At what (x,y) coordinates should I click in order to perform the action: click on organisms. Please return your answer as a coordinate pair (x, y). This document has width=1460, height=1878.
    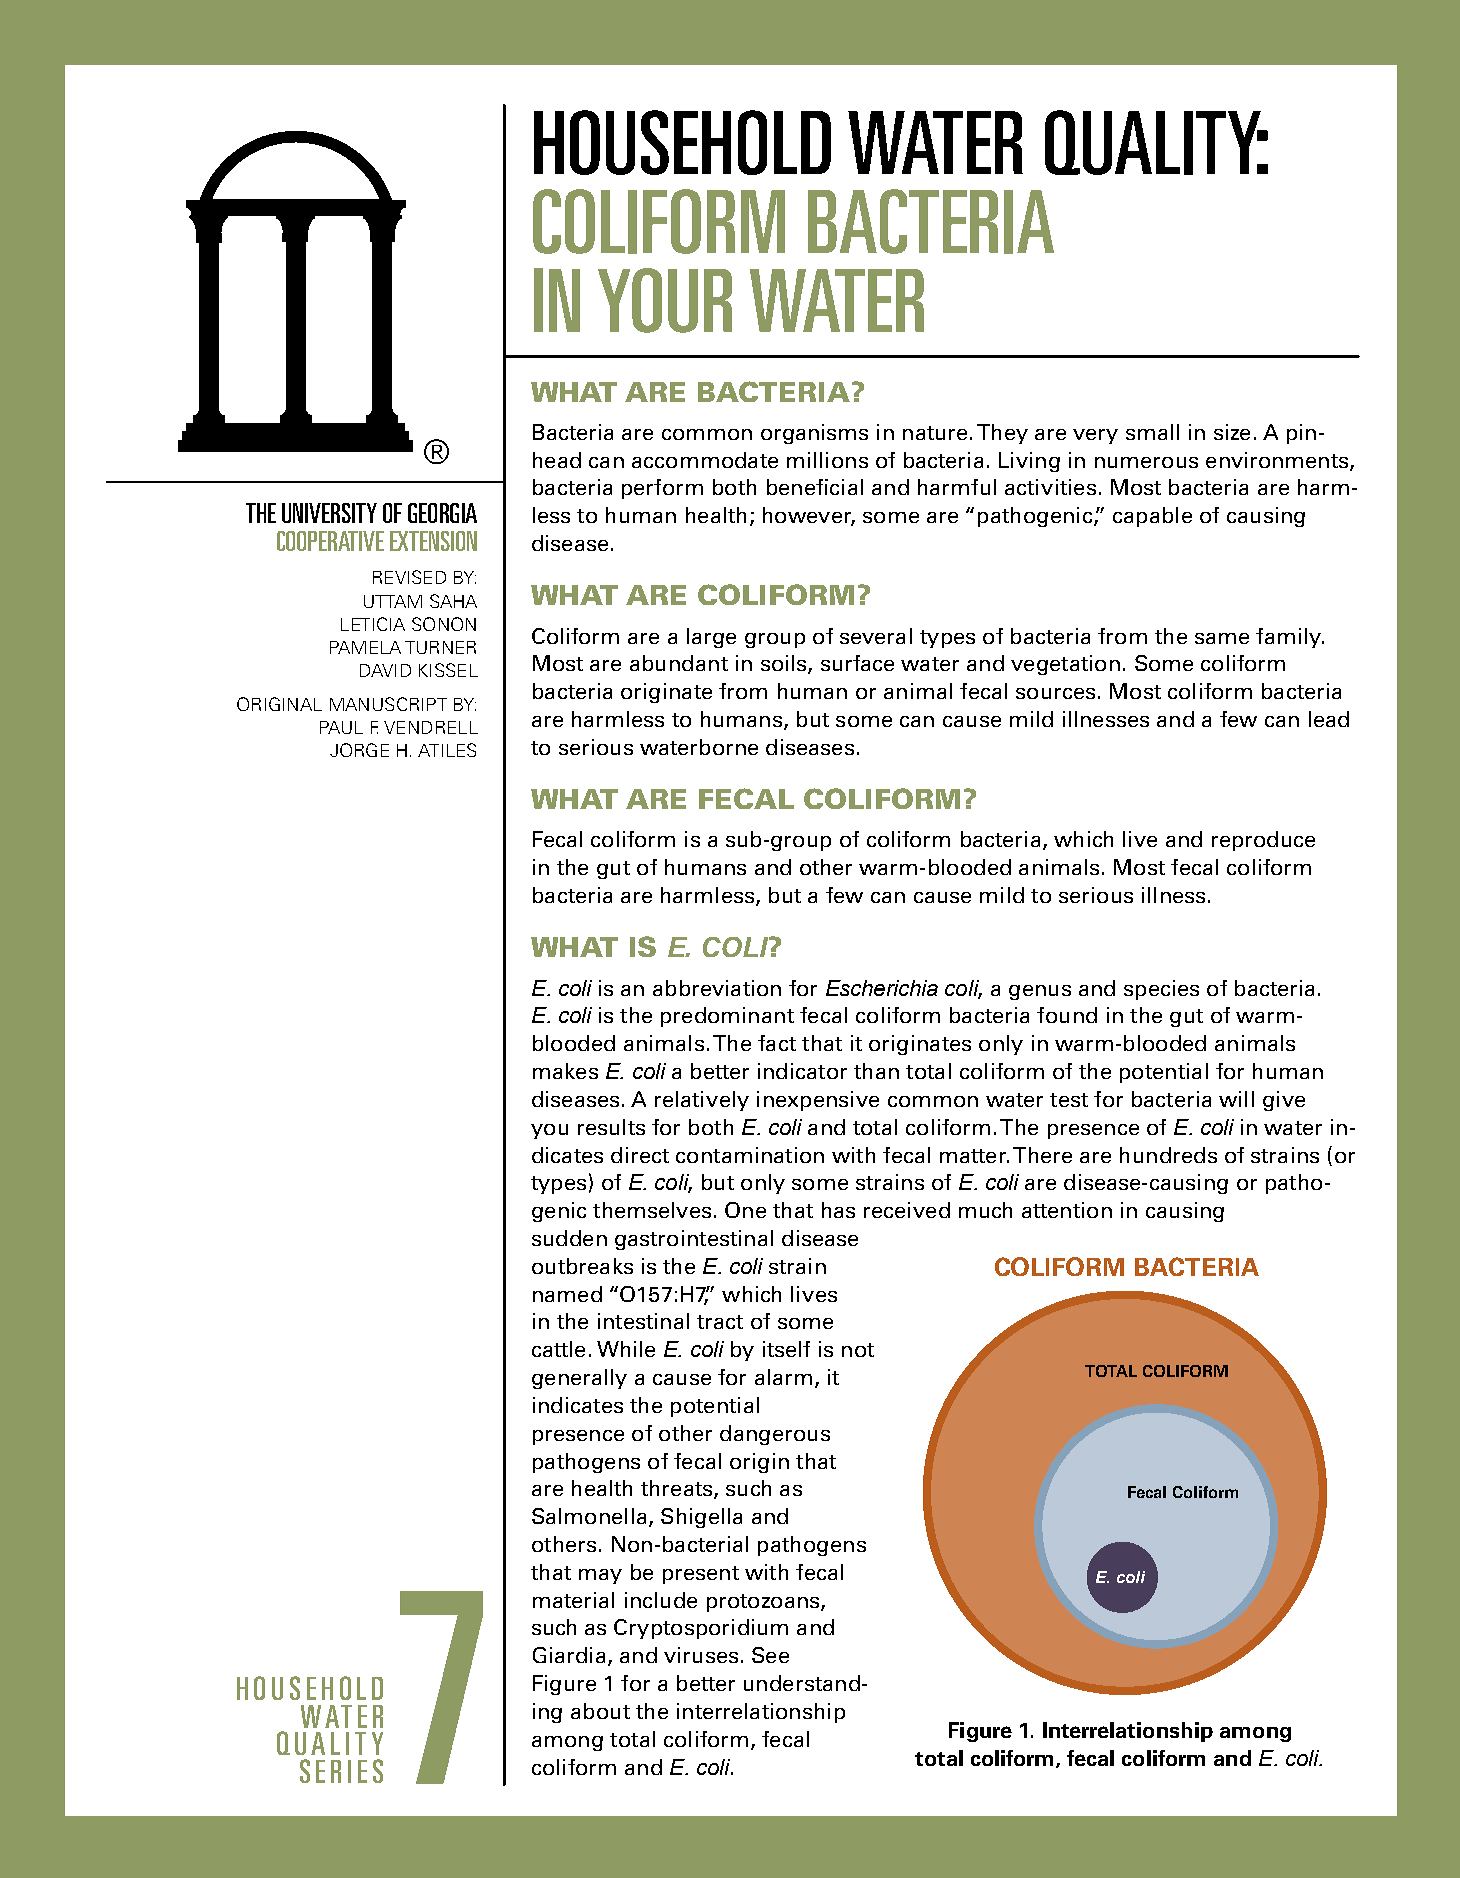
    Looking at the image, I should click on (814, 434).
